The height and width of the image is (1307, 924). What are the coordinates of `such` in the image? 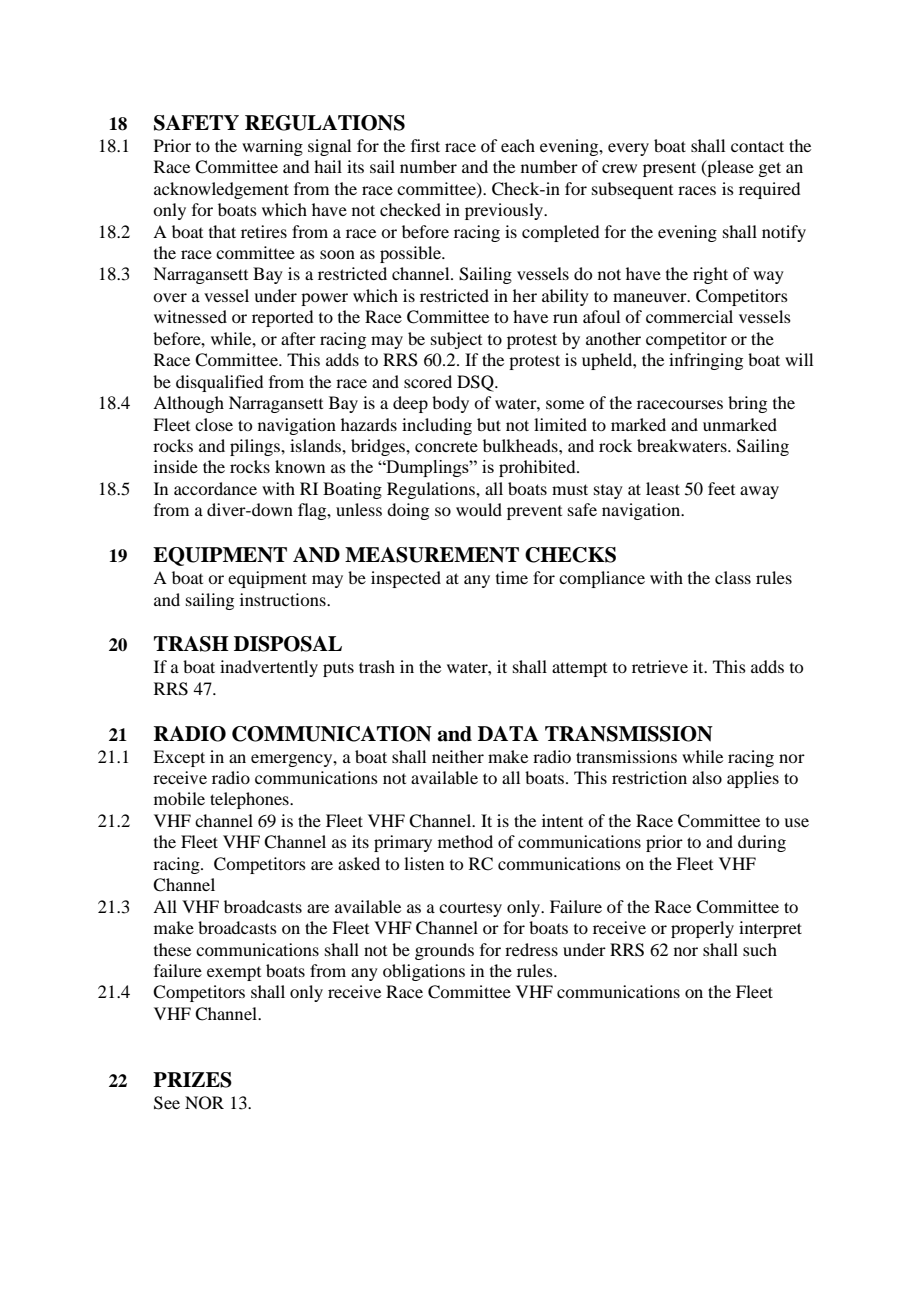 It's located at (760, 949).
